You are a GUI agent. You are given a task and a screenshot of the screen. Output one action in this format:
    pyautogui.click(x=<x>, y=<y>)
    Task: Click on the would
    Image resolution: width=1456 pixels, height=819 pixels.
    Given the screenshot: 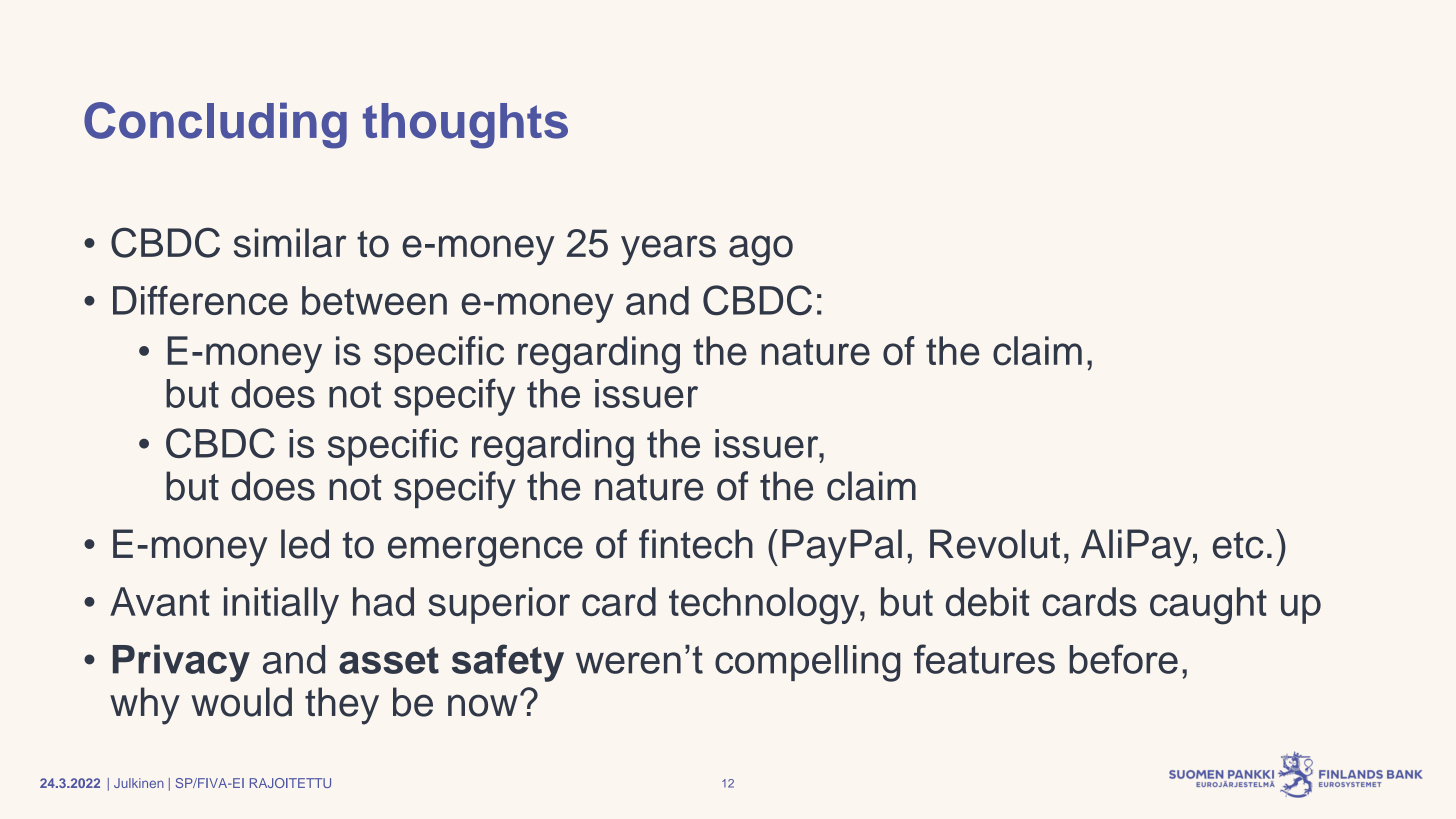 What is the action you would take?
    pyautogui.click(x=241, y=702)
